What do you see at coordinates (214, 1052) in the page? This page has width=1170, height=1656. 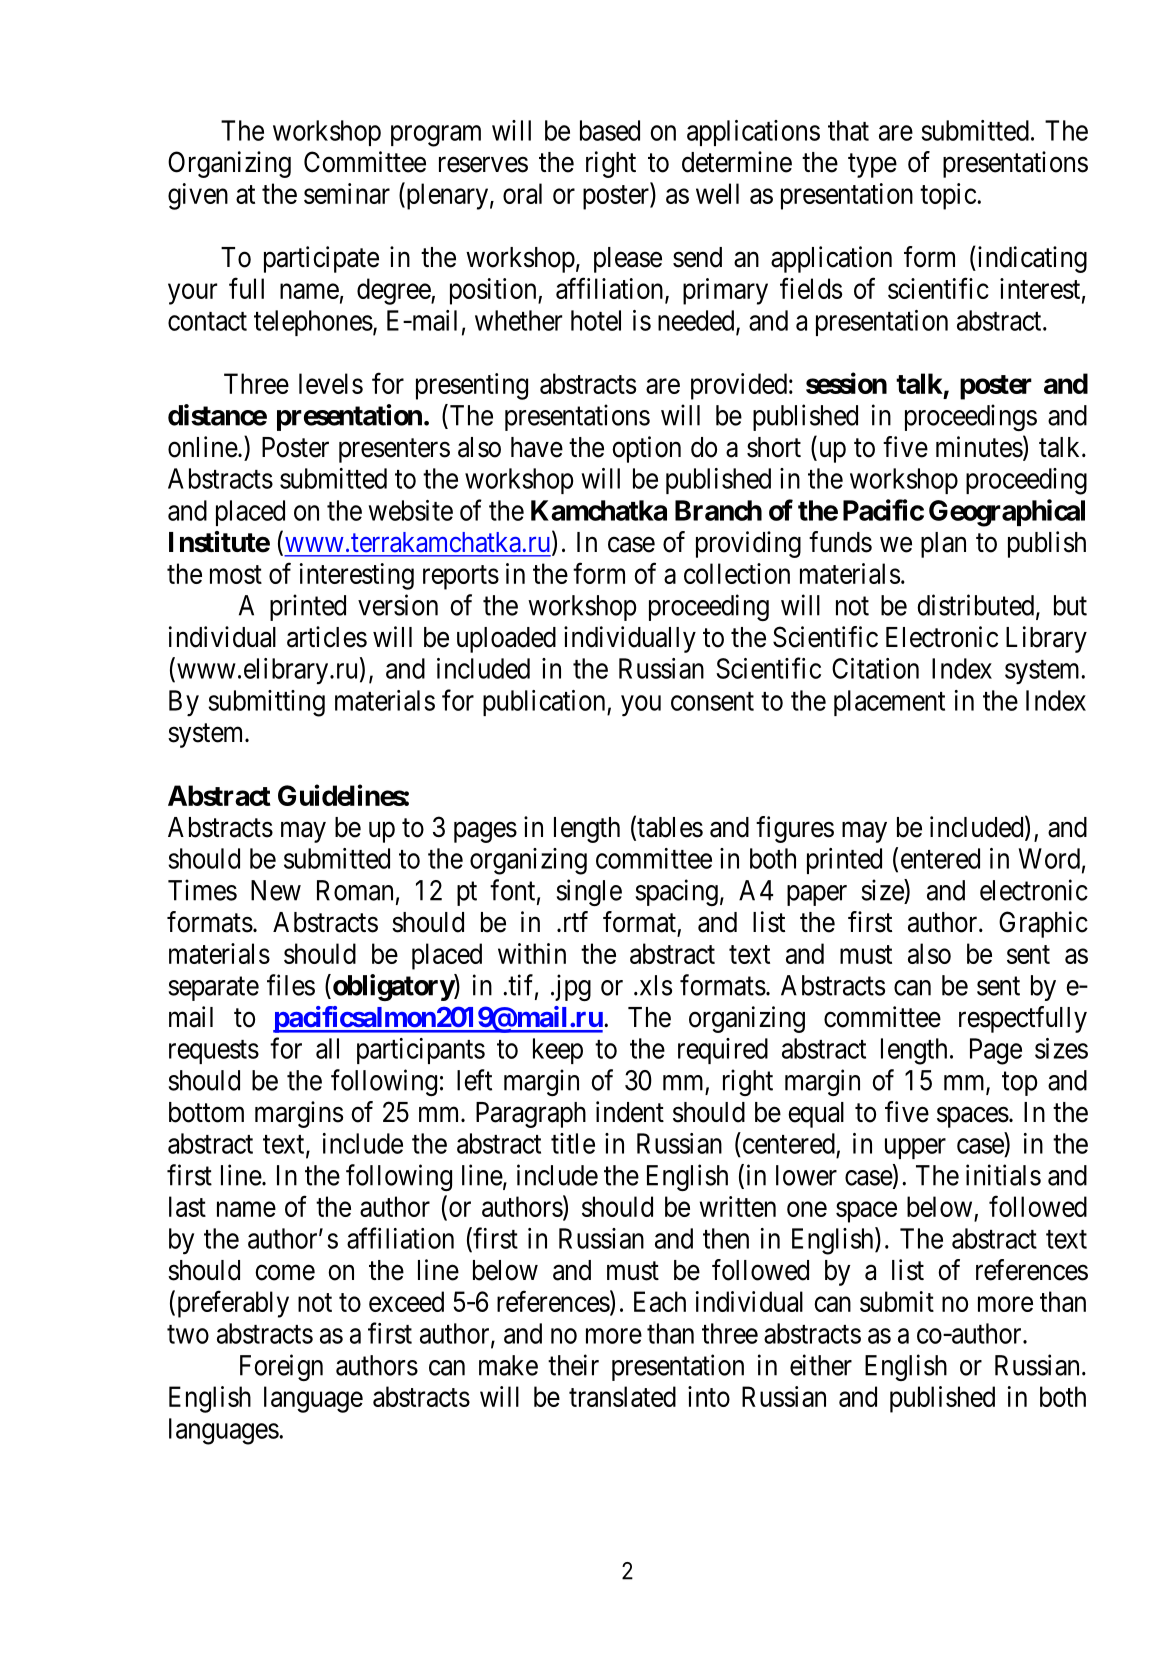 I see `requests` at bounding box center [214, 1052].
